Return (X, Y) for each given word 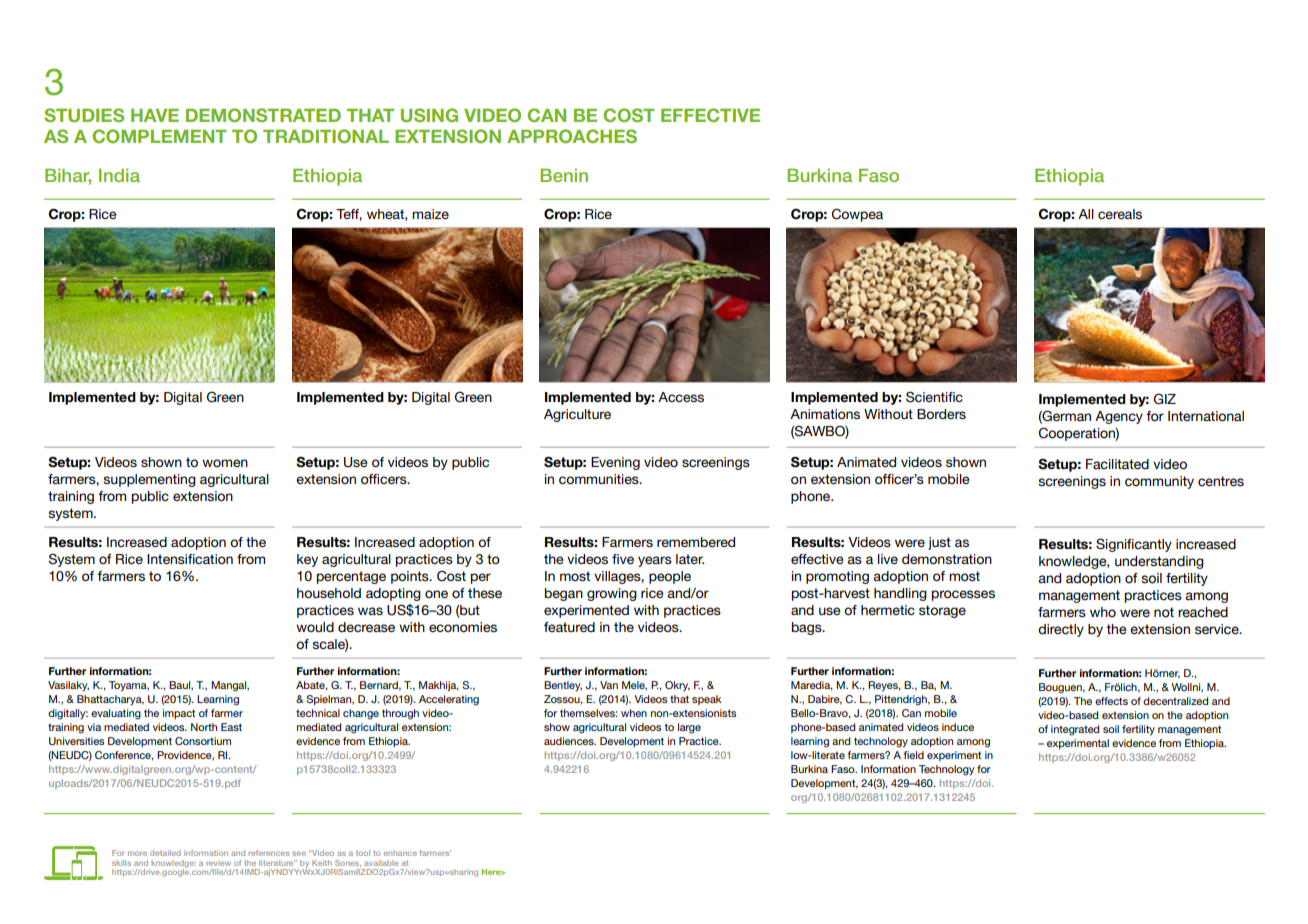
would (315, 627)
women (225, 463)
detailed (165, 853)
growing (612, 594)
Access (681, 397)
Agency (1119, 417)
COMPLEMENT (159, 136)
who (1103, 612)
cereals (1120, 214)
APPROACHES (572, 136)
